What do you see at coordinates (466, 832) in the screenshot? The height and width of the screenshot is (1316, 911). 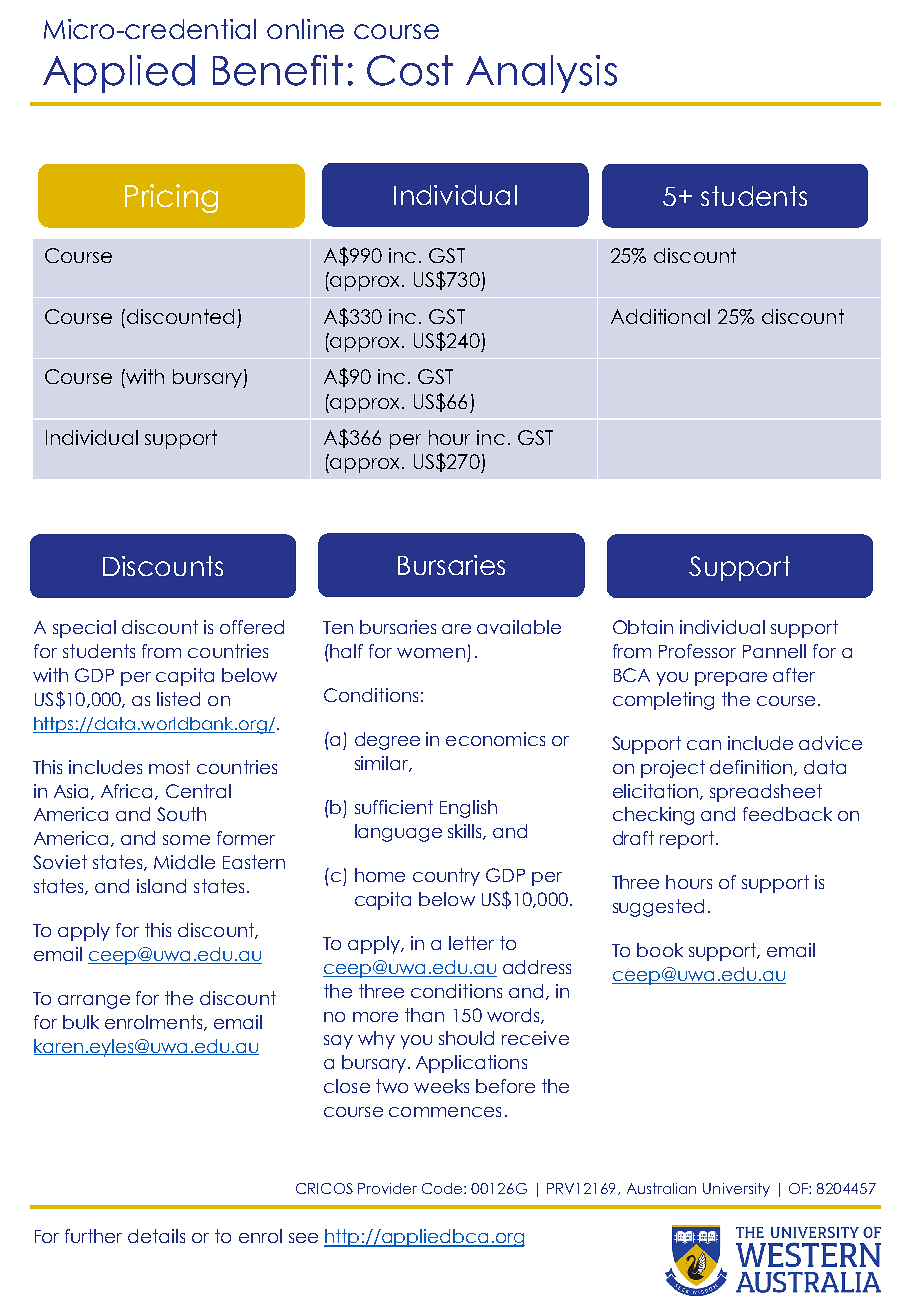 I see `skills` at bounding box center [466, 832].
